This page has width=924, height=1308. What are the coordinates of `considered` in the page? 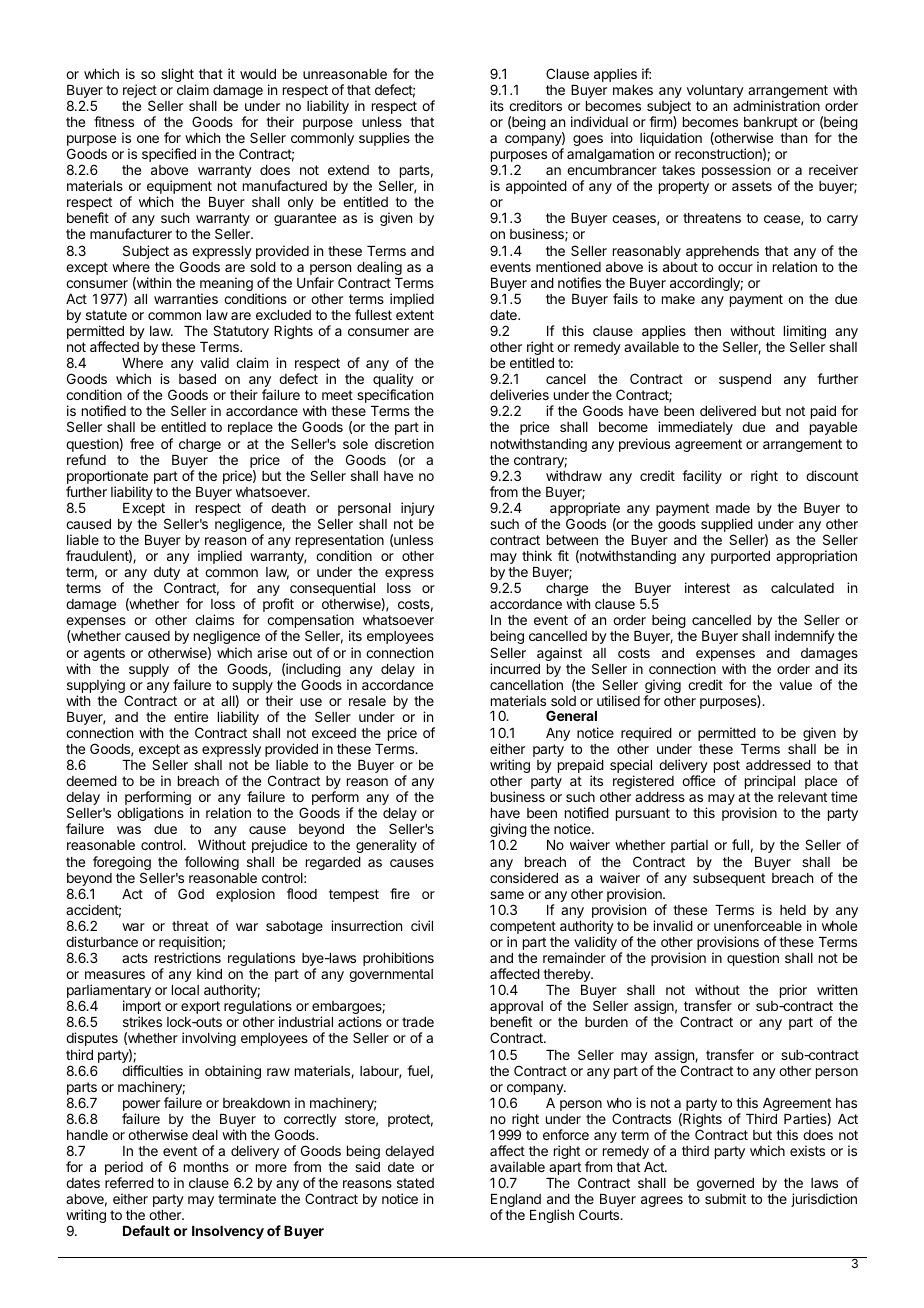 It's located at (524, 877).
